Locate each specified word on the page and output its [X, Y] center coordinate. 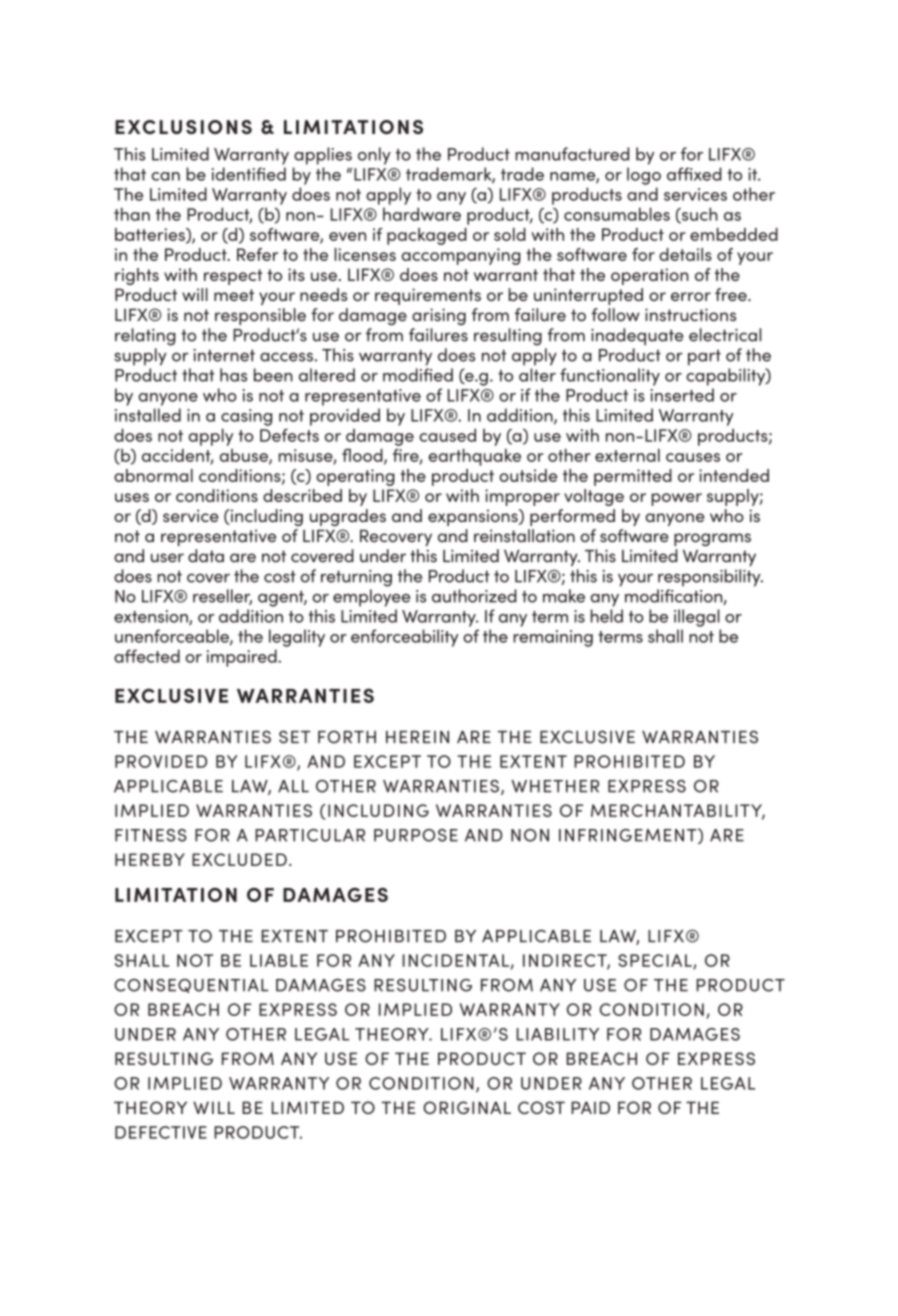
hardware [422, 214]
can [165, 176]
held [607, 616]
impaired [243, 658]
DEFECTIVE [161, 1132]
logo [644, 176]
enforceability [405, 638]
